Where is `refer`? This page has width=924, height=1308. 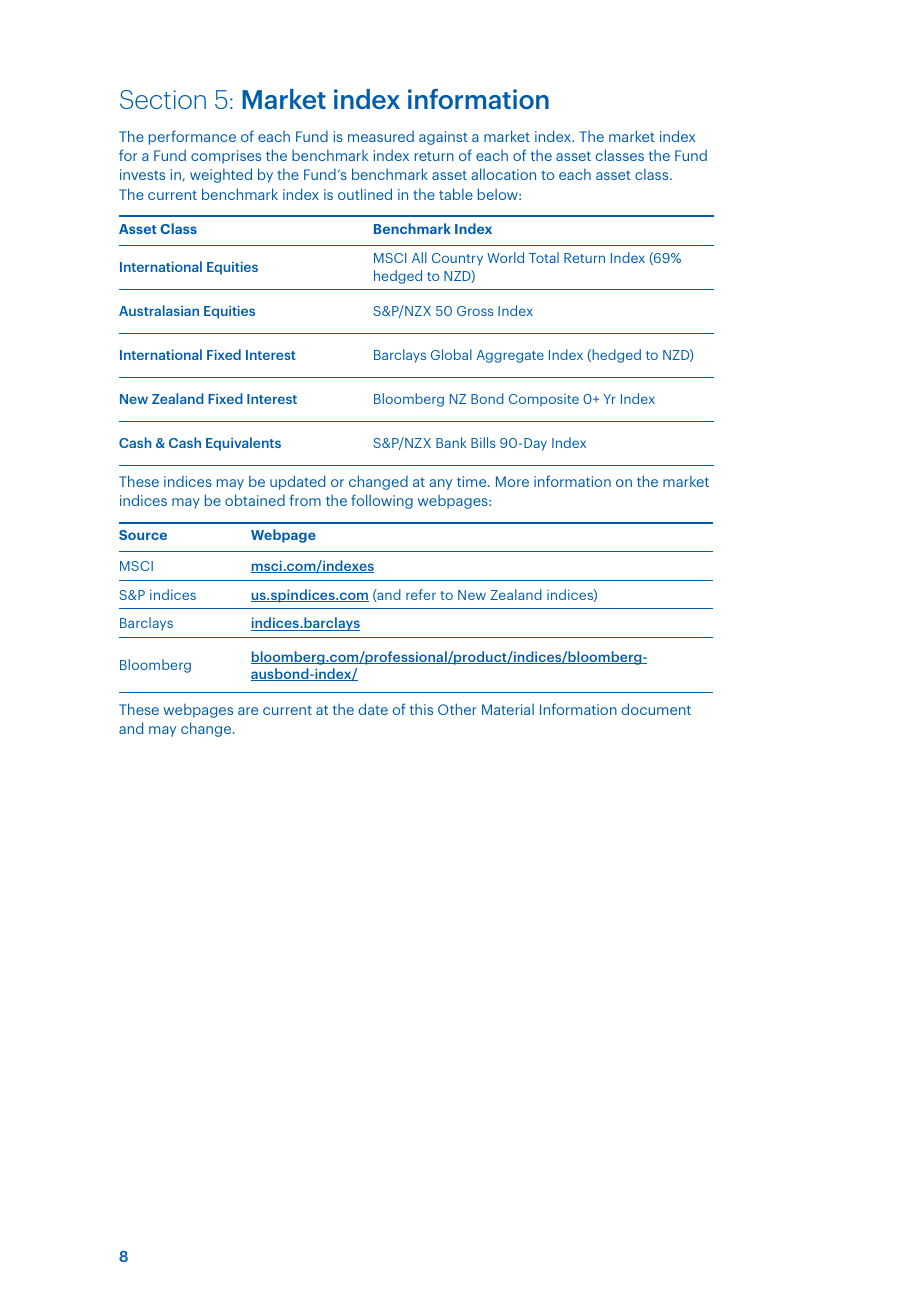 refer is located at coordinates (421, 594).
